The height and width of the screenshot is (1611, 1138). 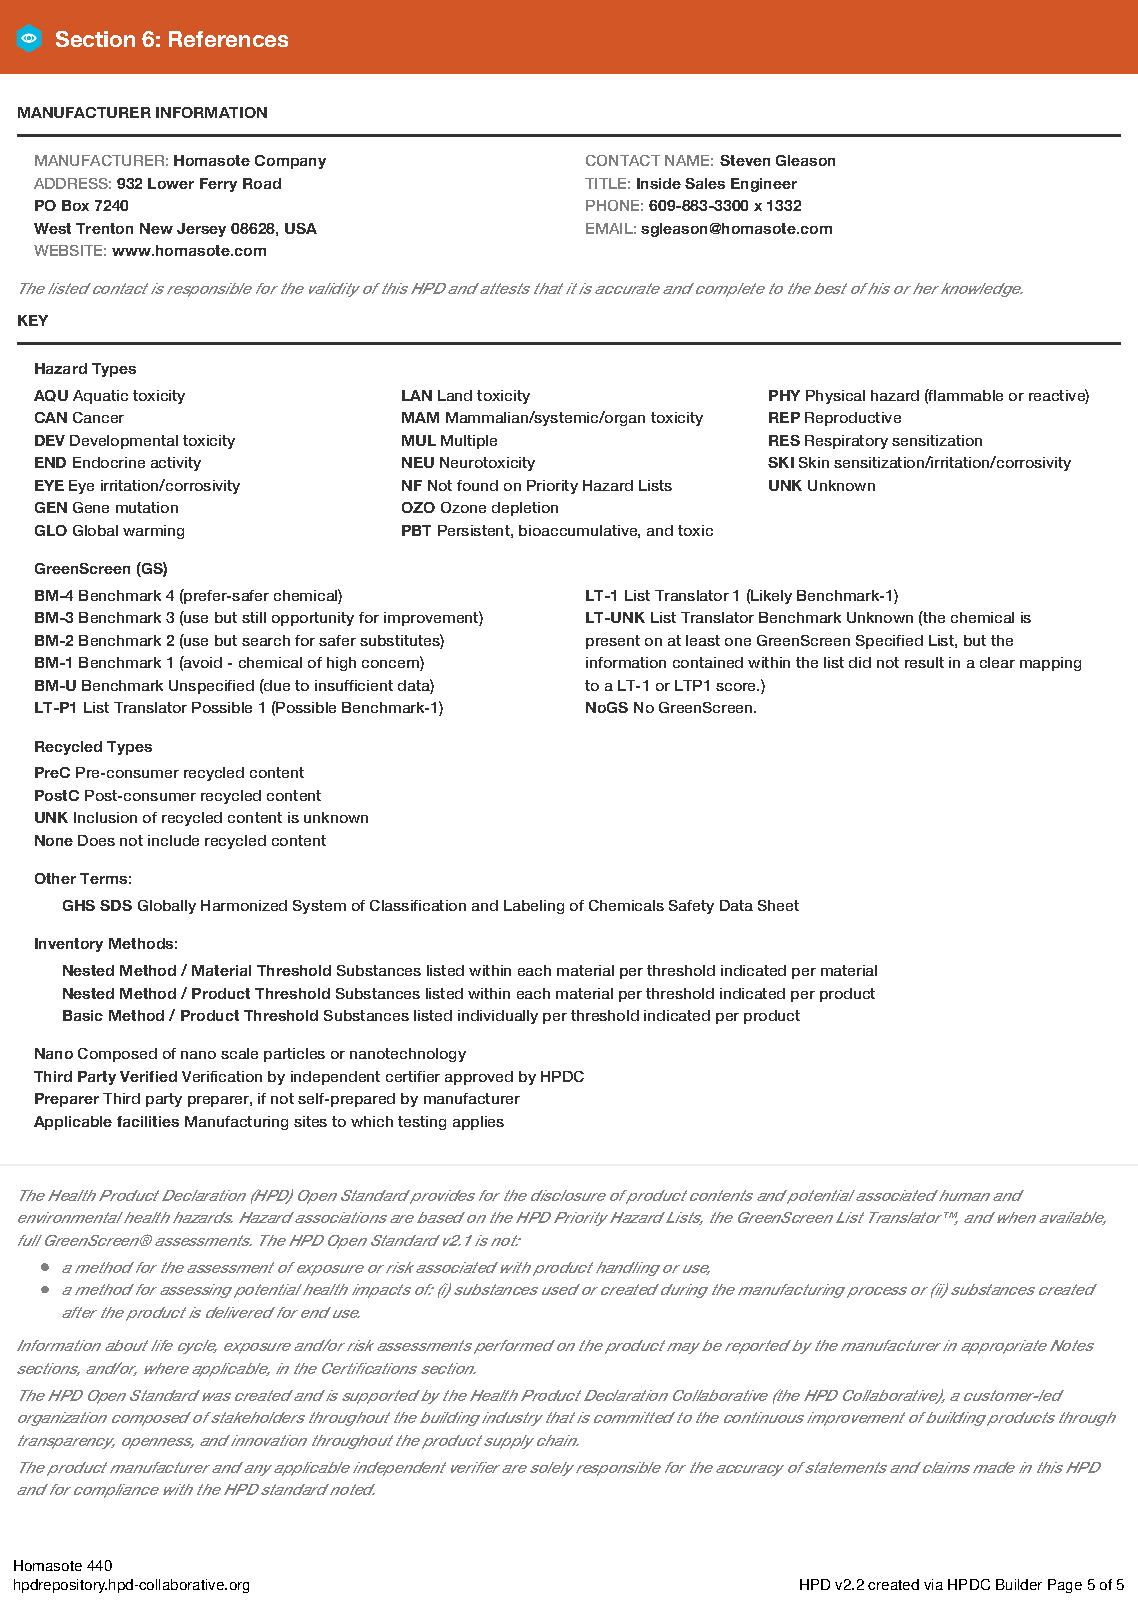 I want to click on via, so click(x=933, y=1584).
